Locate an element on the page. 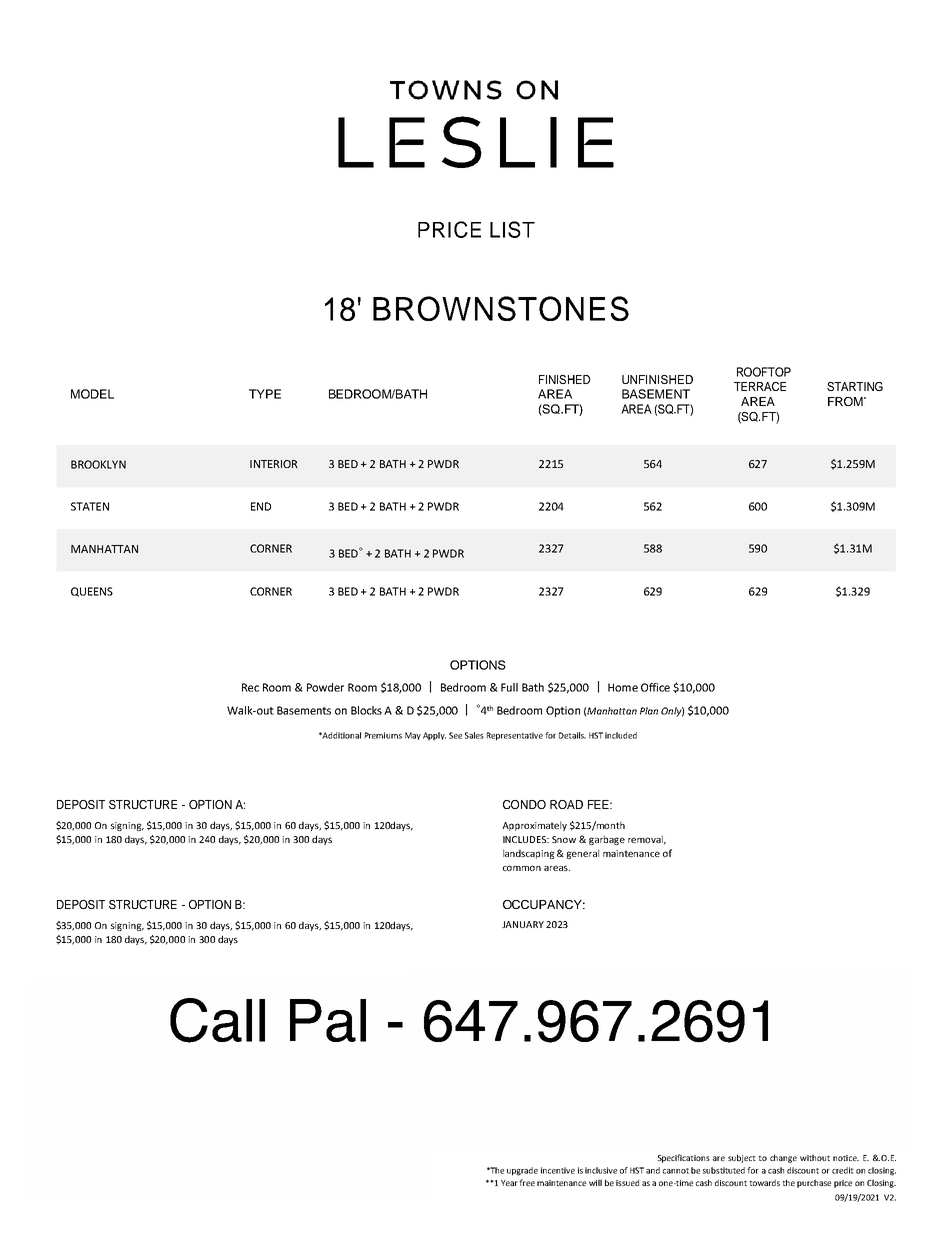 The width and height of the image is (952, 1233). ROOFTOP is located at coordinates (764, 372).
